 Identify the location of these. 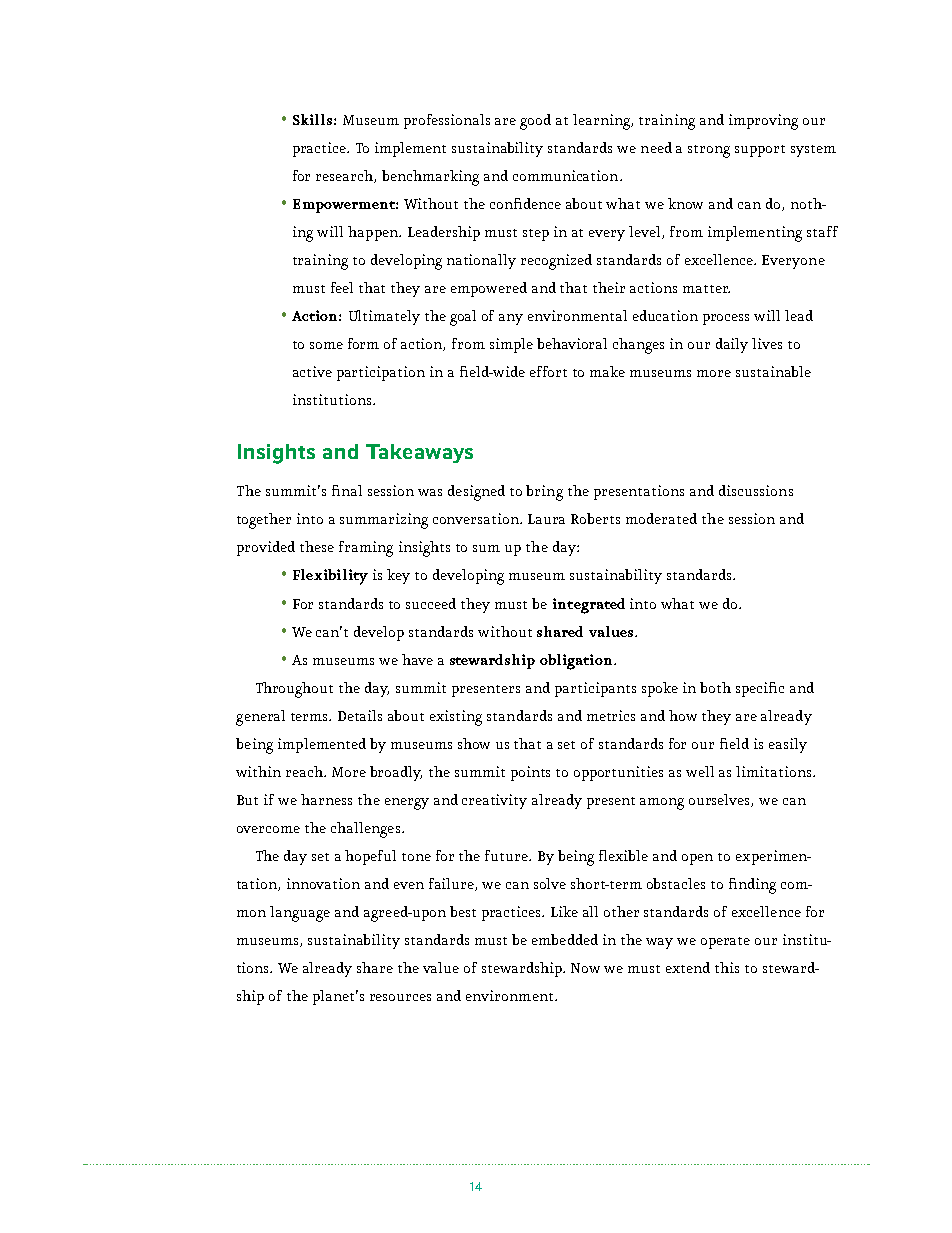
(317, 546).
